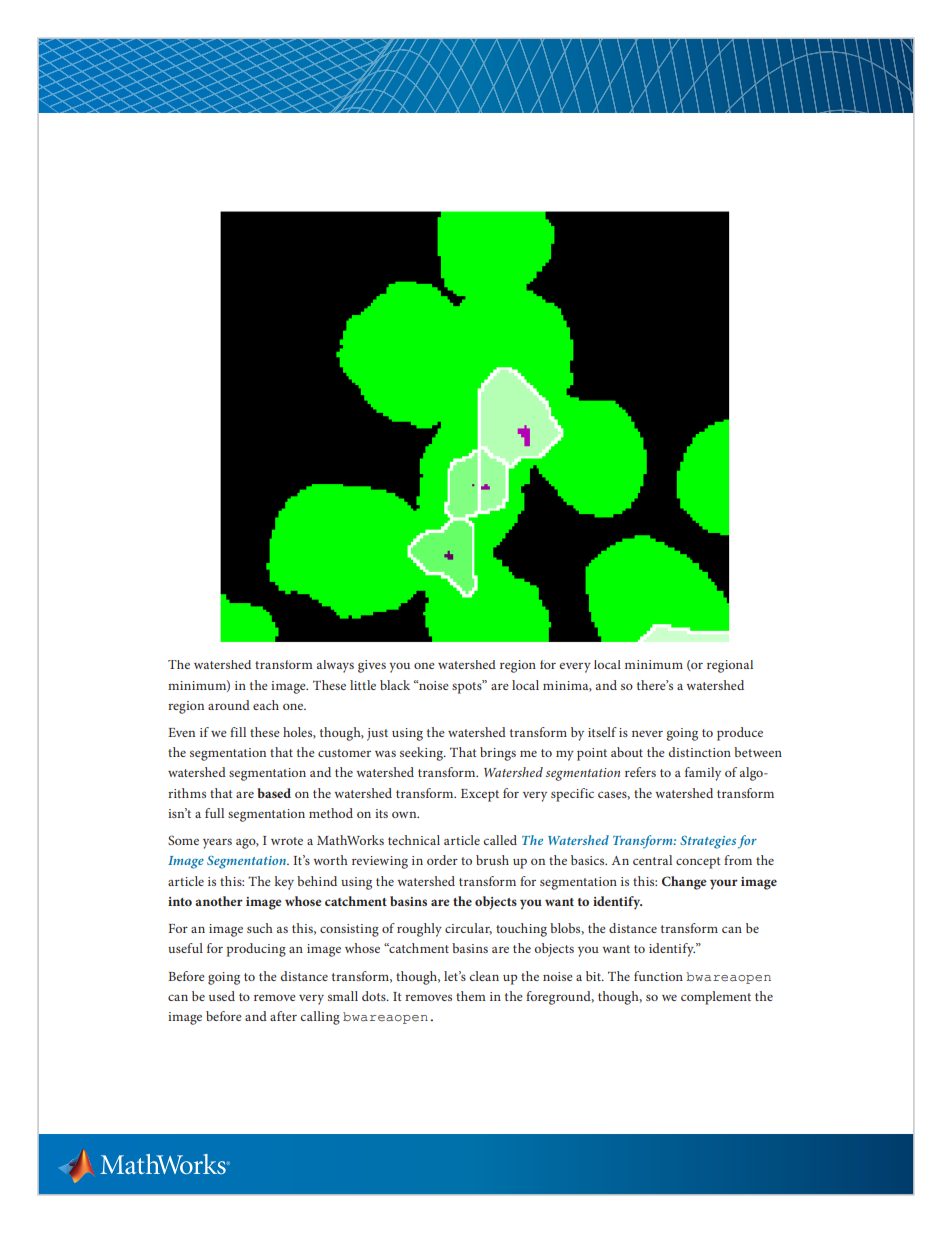 Image resolution: width=952 pixels, height=1233 pixels. Describe the element at coordinates (684, 883) in the page. I see `Change` at that location.
